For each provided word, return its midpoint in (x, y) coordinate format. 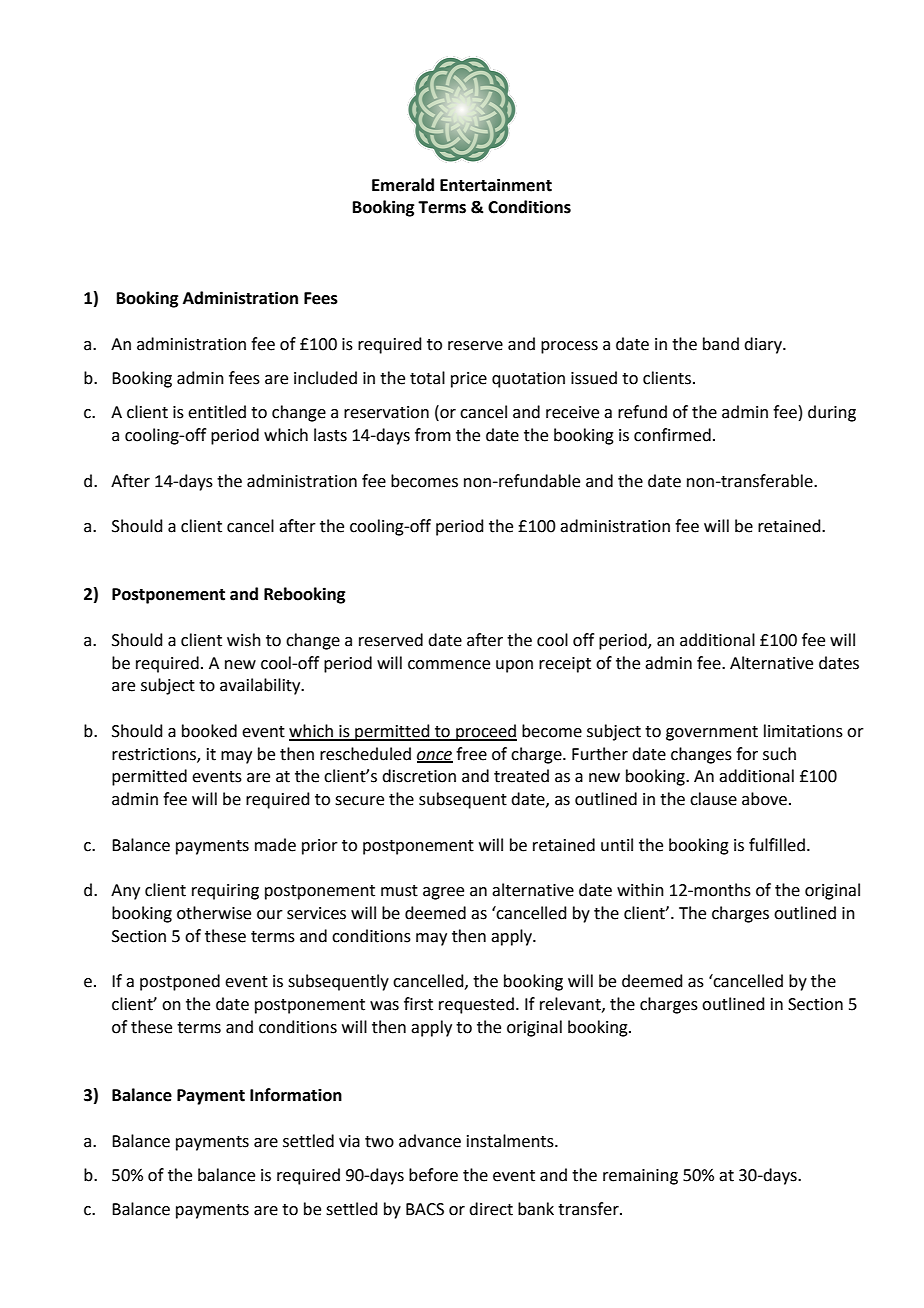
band (721, 344)
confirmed (672, 435)
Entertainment (496, 185)
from (433, 435)
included (325, 378)
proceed (485, 732)
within (640, 890)
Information (296, 1095)
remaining (640, 1177)
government (712, 733)
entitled (217, 412)
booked (209, 731)
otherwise (214, 913)
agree (443, 893)
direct (491, 1209)
